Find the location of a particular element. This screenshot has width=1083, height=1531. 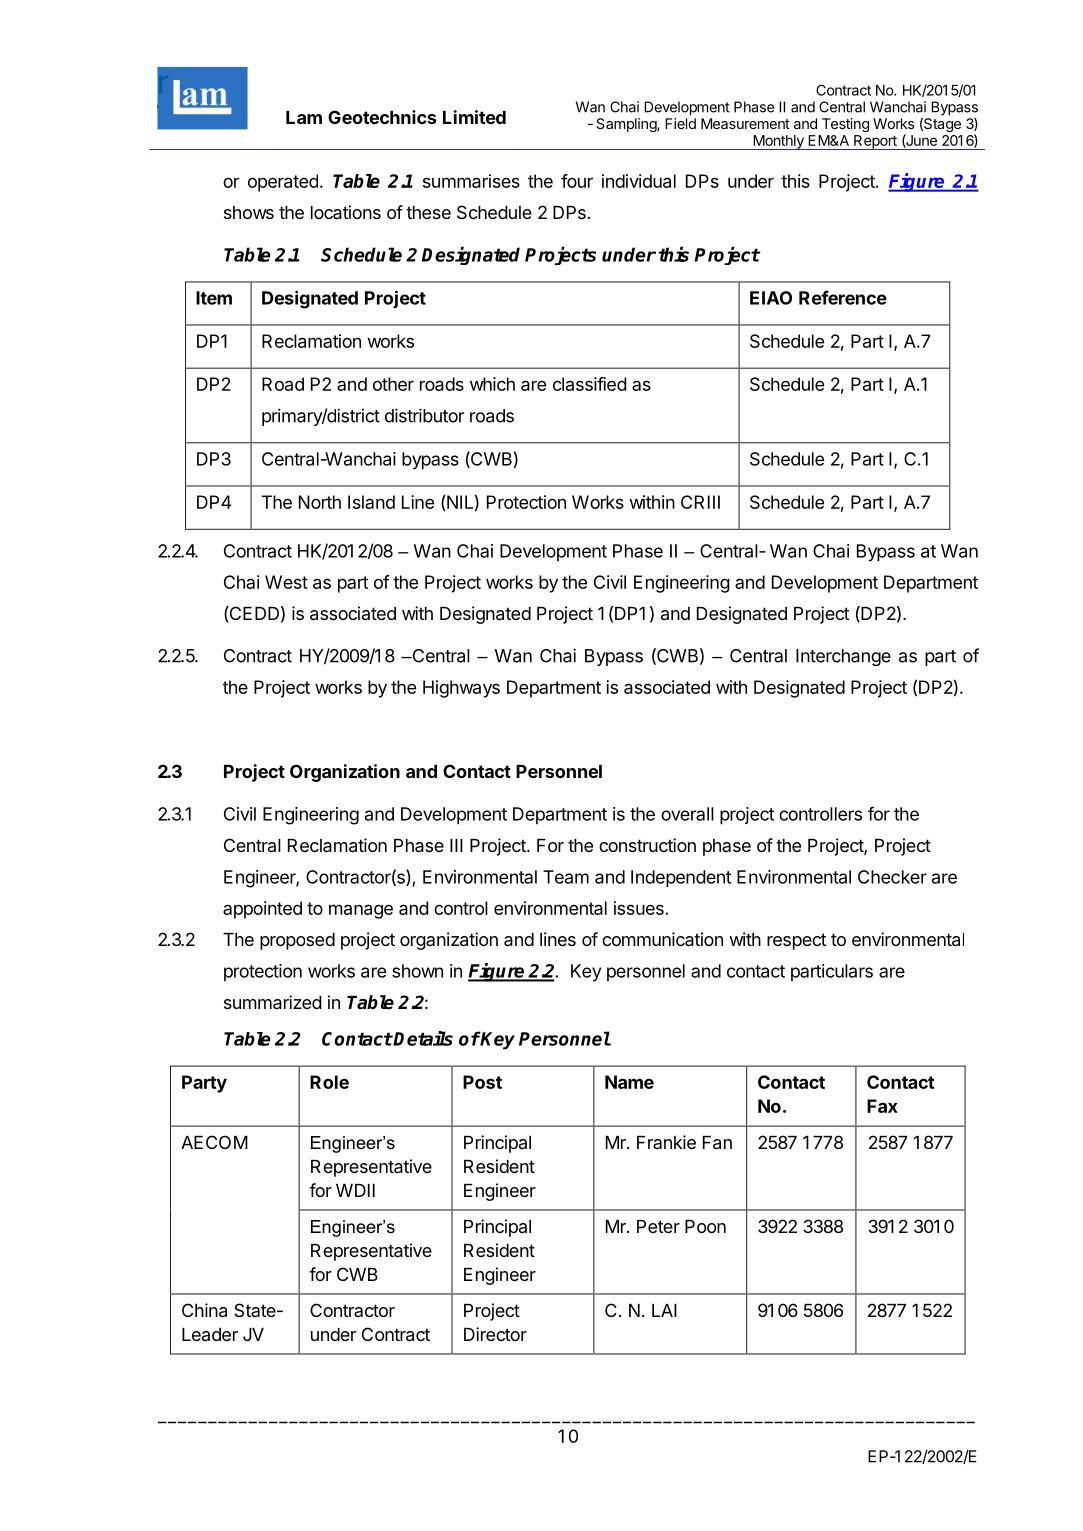

summarized is located at coordinates (273, 1002).
